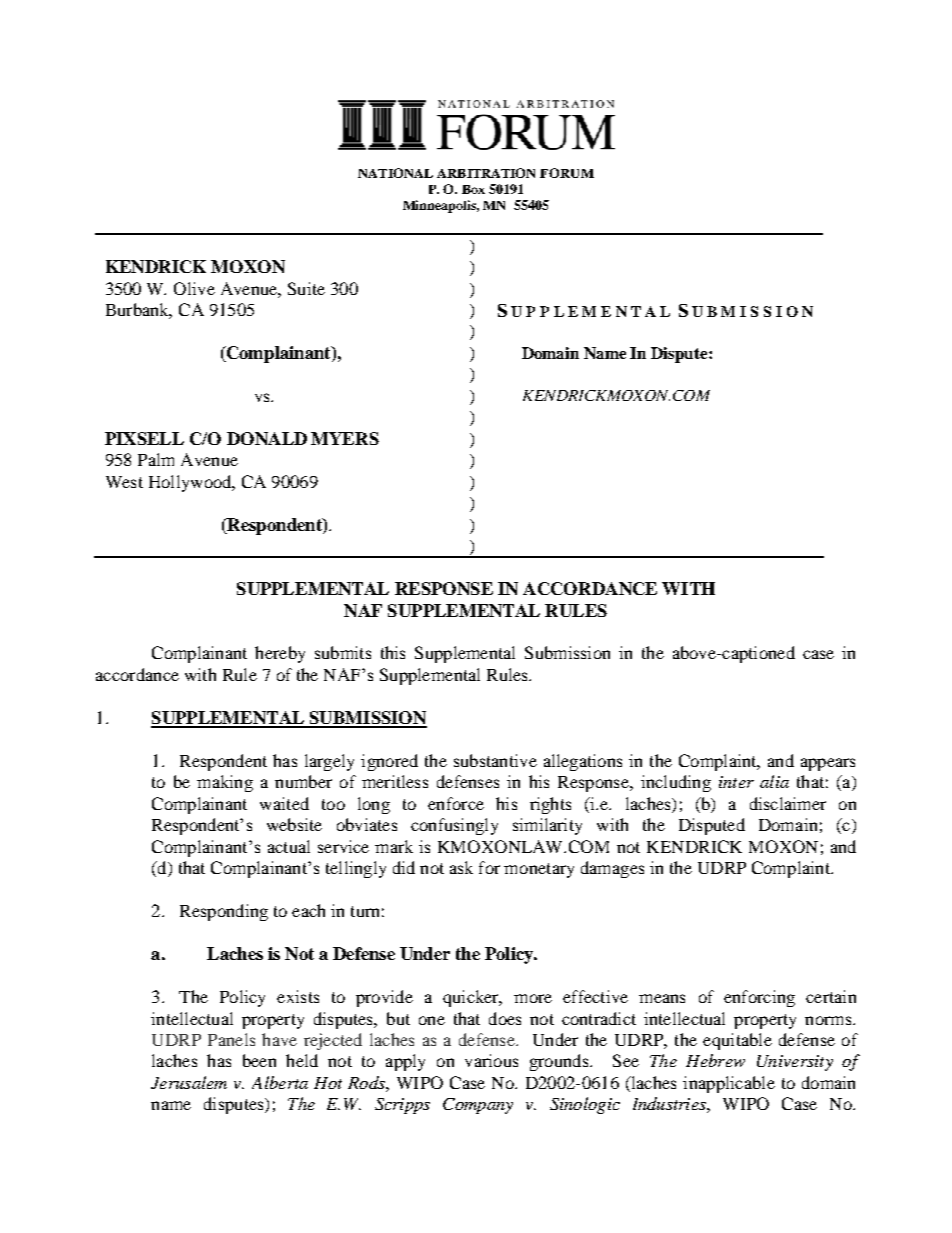  Describe the element at coordinates (189, 1082) in the image. I see `Jerusalem` at that location.
